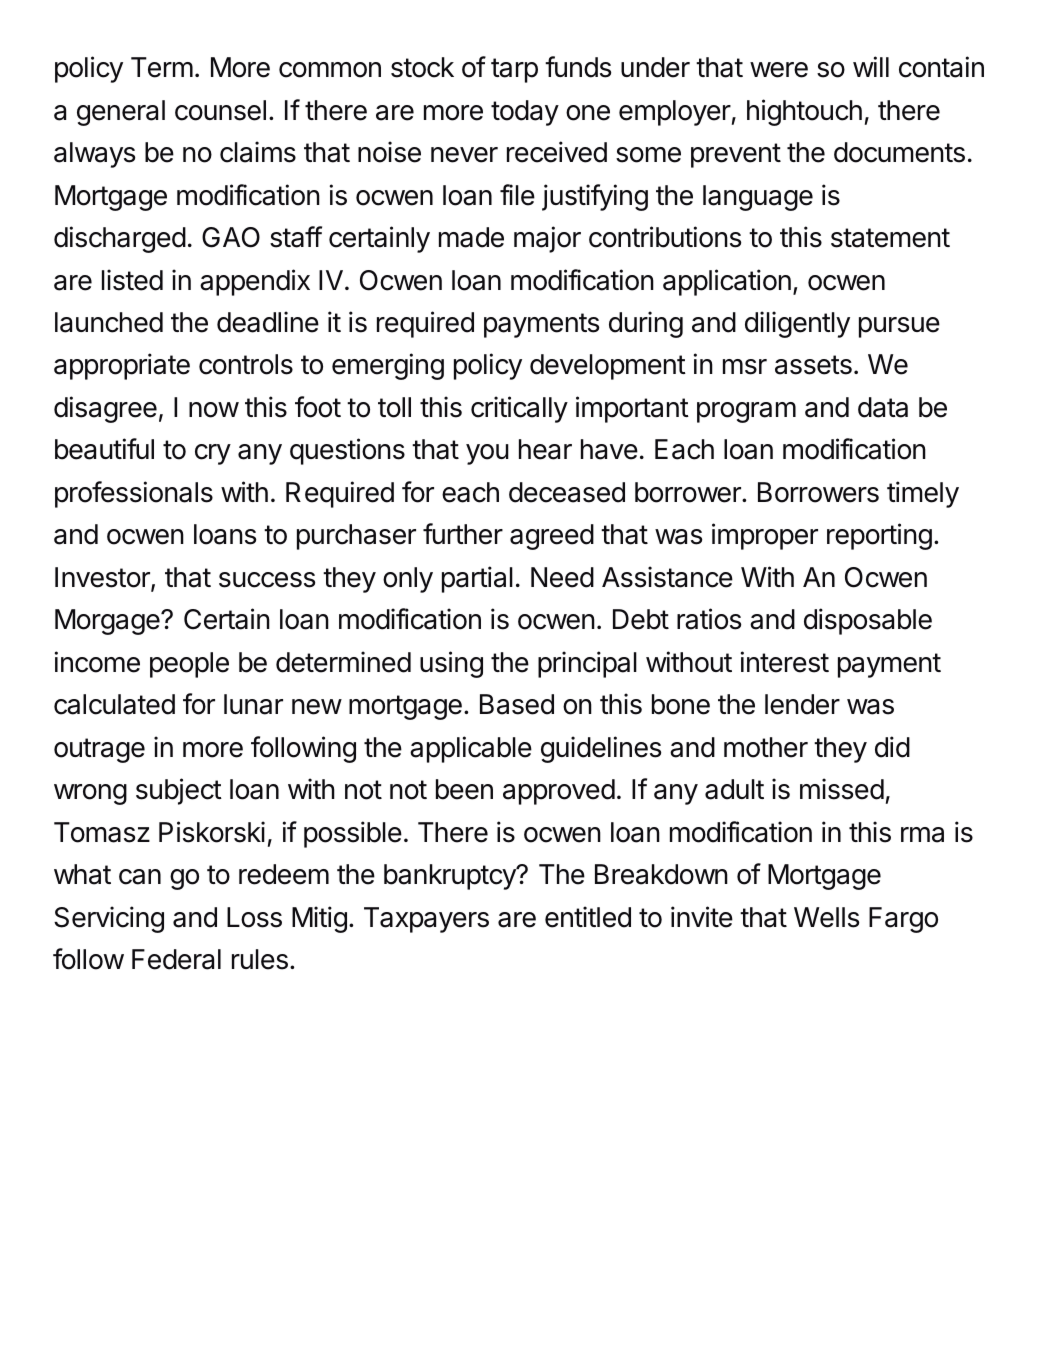  I want to click on counsel, so click(220, 110).
